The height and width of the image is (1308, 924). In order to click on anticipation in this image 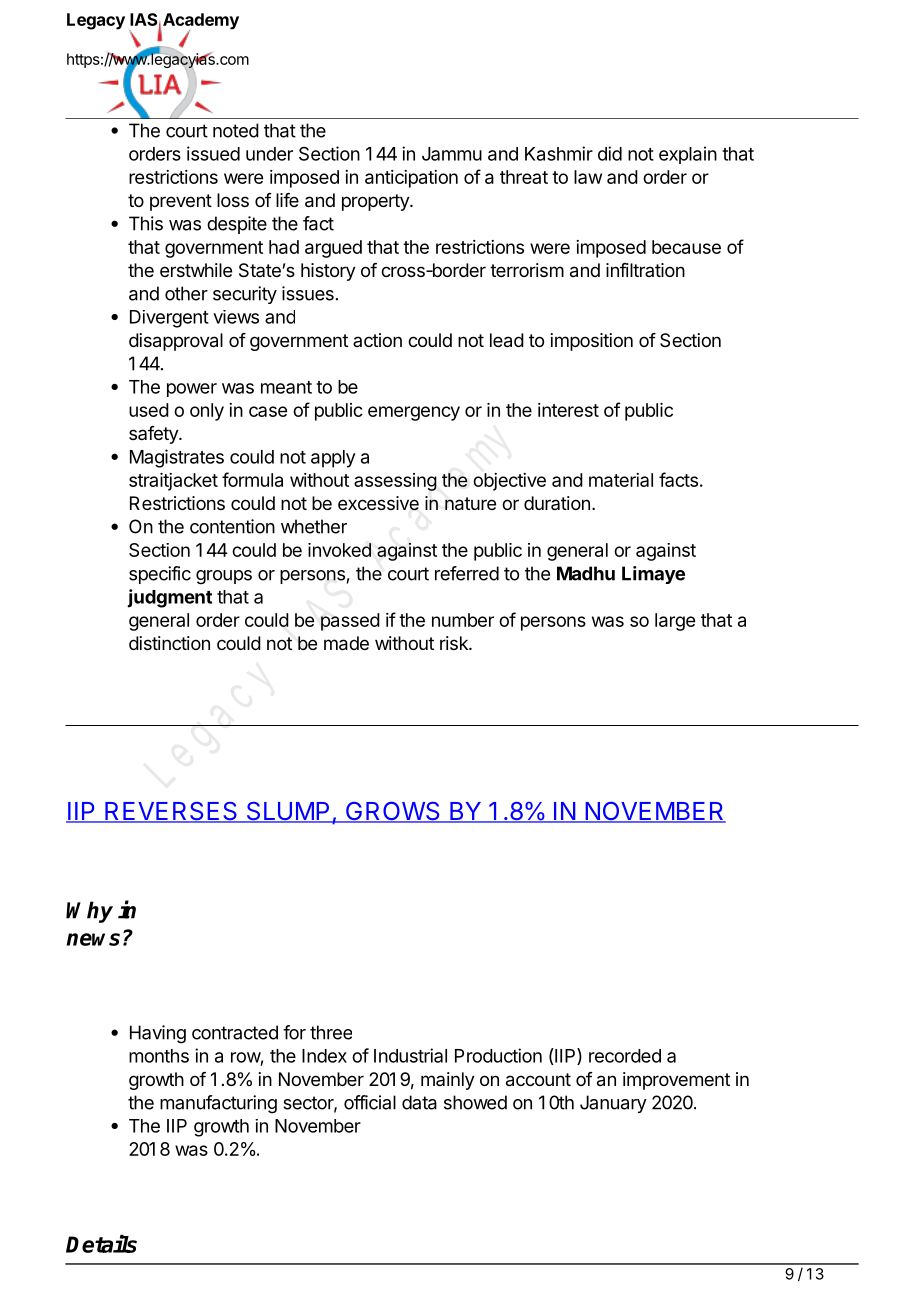, I will do `click(411, 179)`.
